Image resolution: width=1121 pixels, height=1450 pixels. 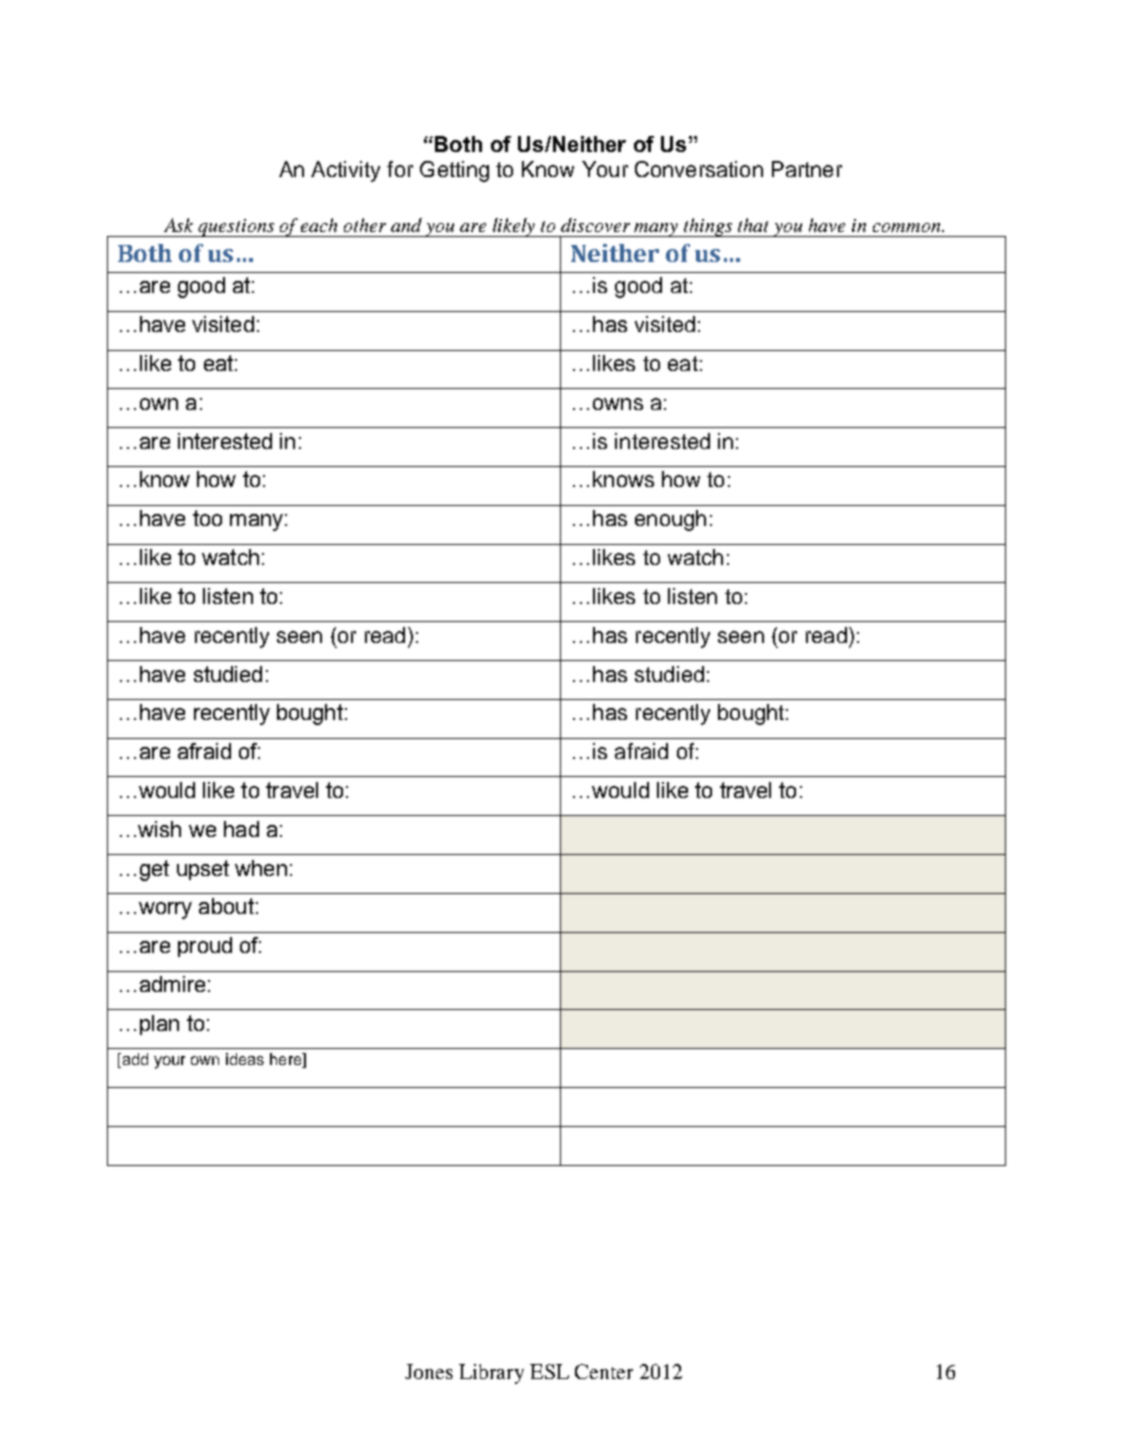 I want to click on Center, so click(x=604, y=1371).
